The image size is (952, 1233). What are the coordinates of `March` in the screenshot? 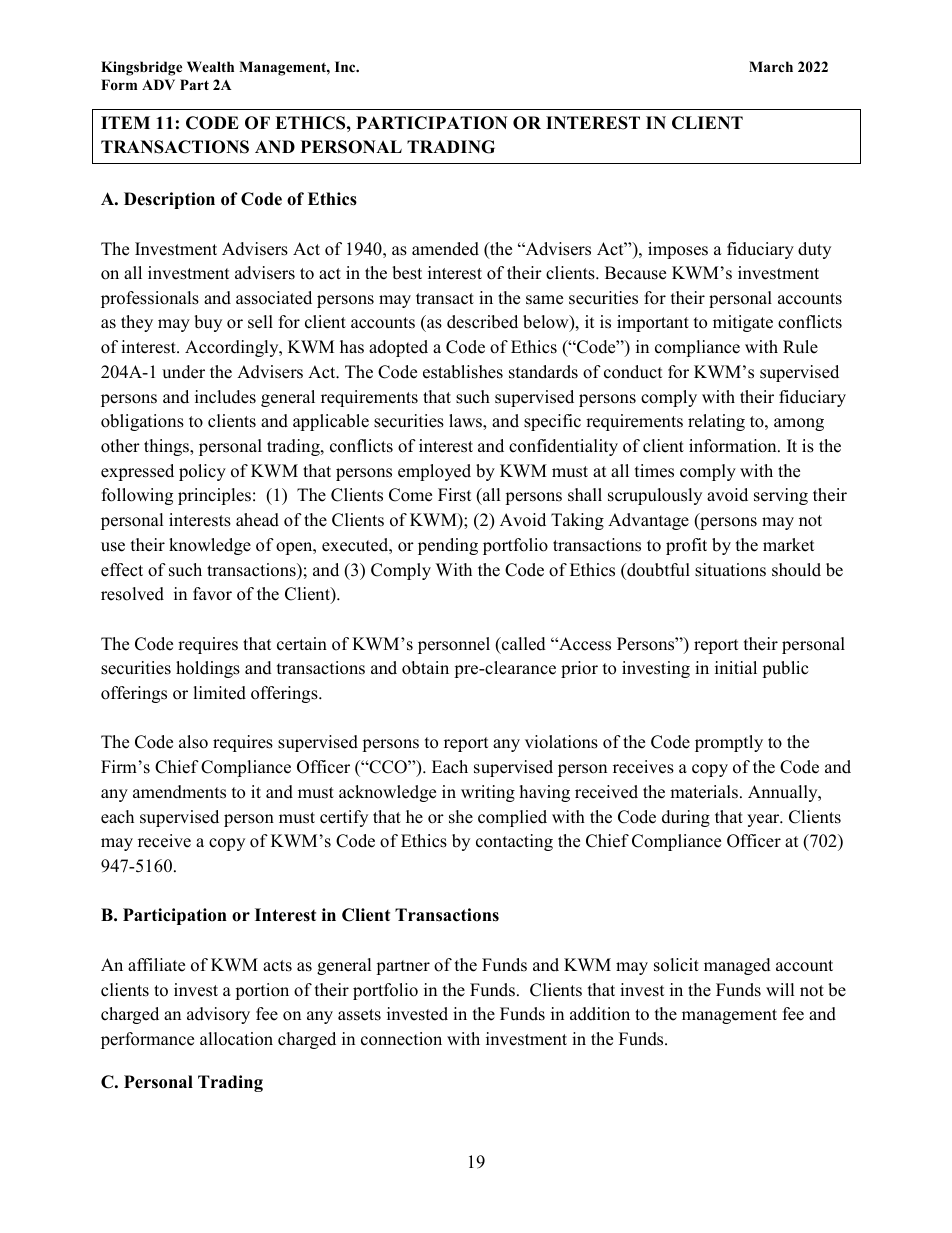 It's located at (771, 66).
